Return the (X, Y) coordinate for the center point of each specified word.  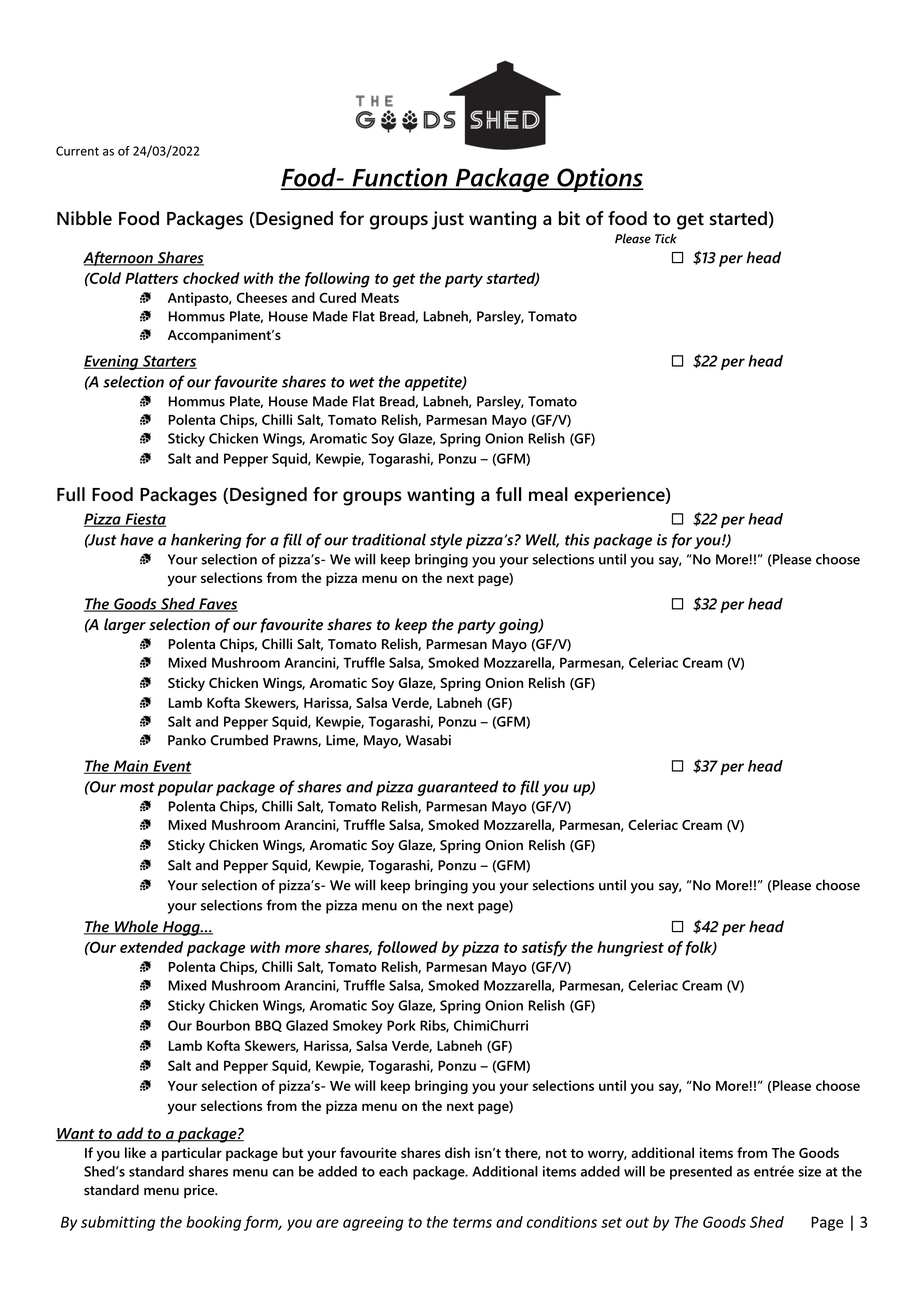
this (577, 539)
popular (185, 788)
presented (701, 1173)
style (446, 541)
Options (599, 180)
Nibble (84, 218)
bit (569, 218)
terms (472, 1222)
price (200, 1192)
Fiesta (144, 520)
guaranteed (458, 788)
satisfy (544, 949)
